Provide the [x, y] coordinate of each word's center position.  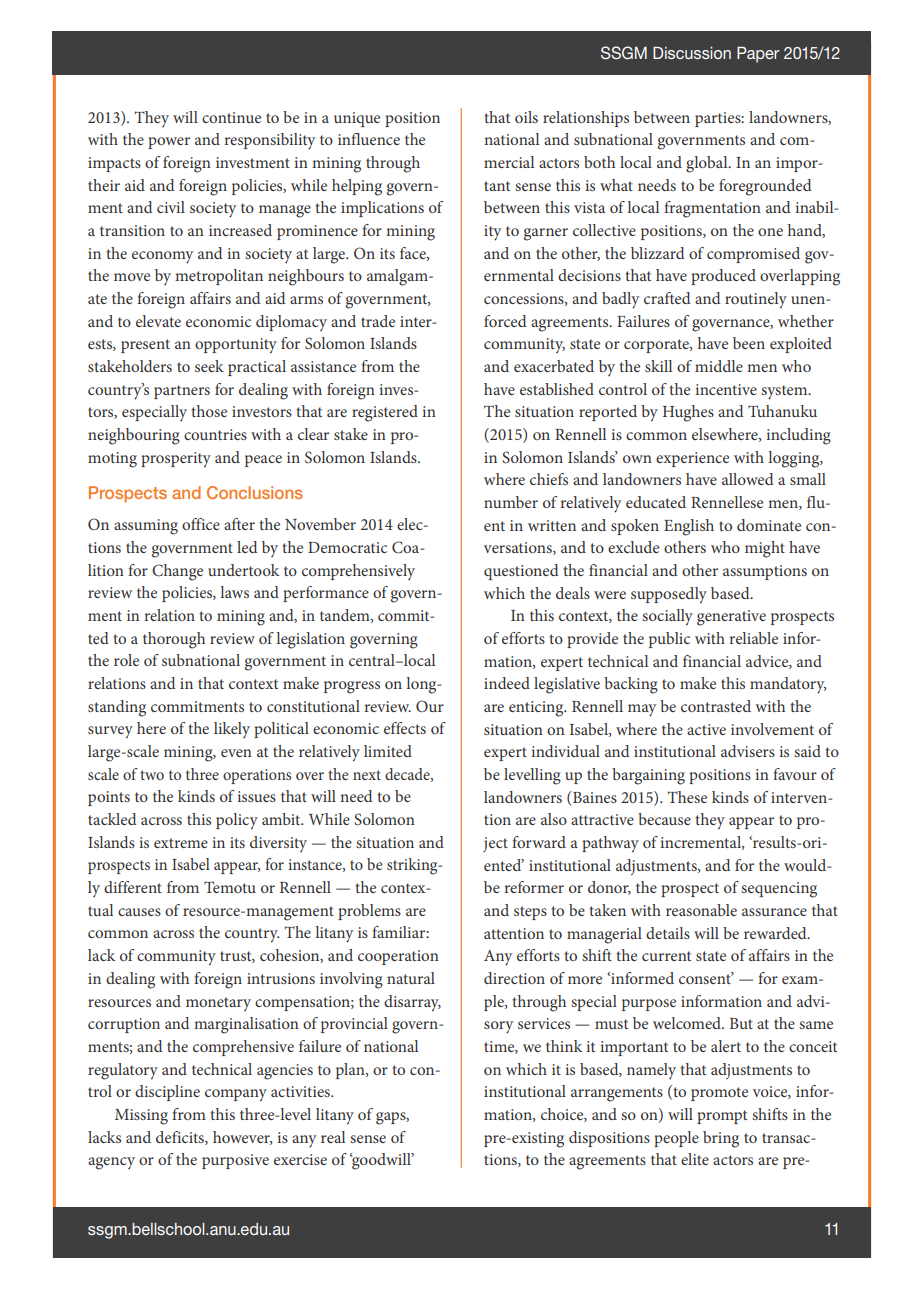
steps [530, 913]
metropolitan [219, 277]
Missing [141, 1117]
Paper [758, 55]
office [201, 524]
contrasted [716, 706]
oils [526, 117]
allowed [748, 479]
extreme [181, 843]
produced [723, 277]
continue [231, 117]
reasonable [701, 910]
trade [378, 321]
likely [232, 730]
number [511, 502]
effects [405, 728]
